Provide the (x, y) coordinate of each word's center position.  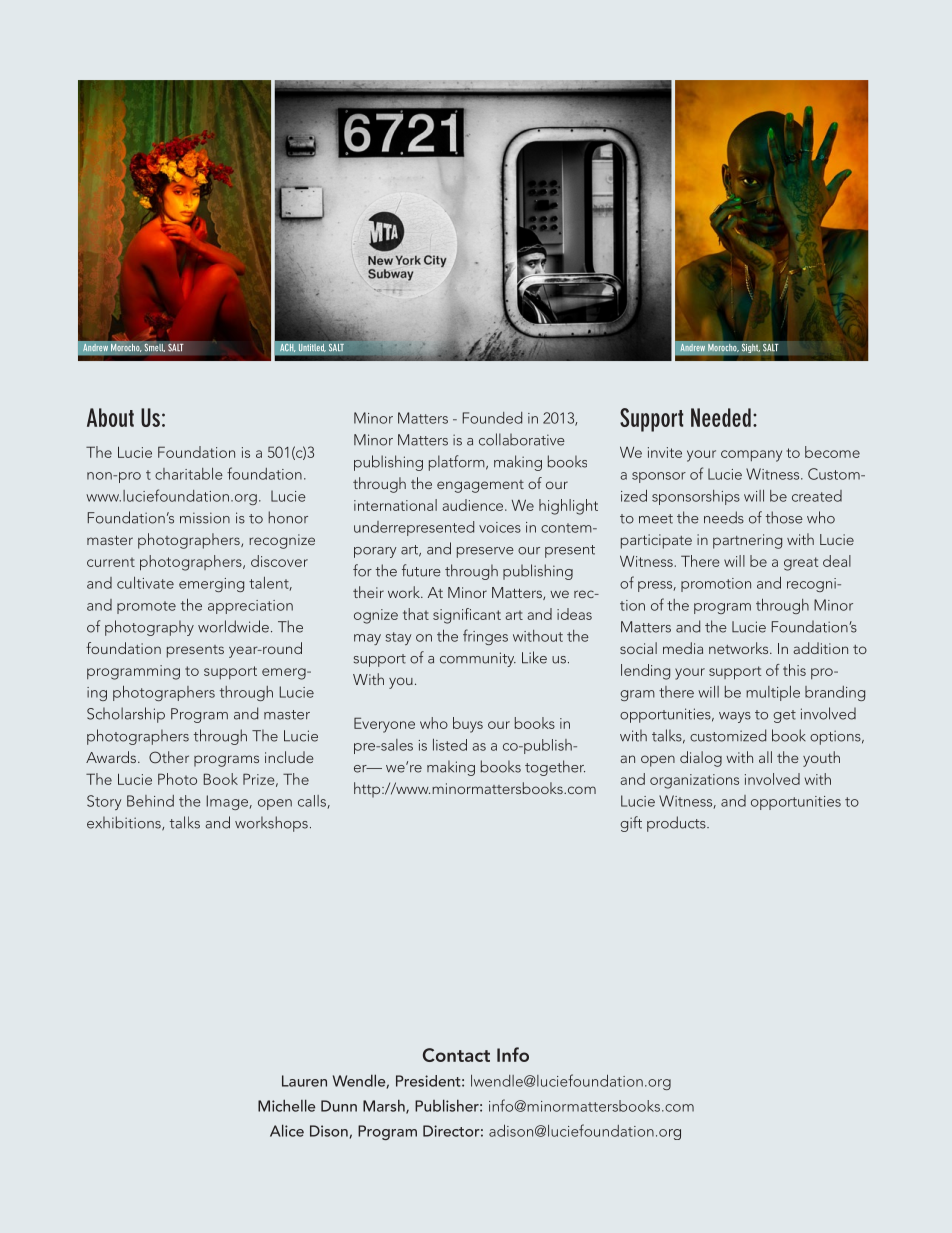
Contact (456, 1055)
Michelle (286, 1105)
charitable (189, 474)
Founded (492, 418)
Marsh (385, 1106)
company (751, 456)
